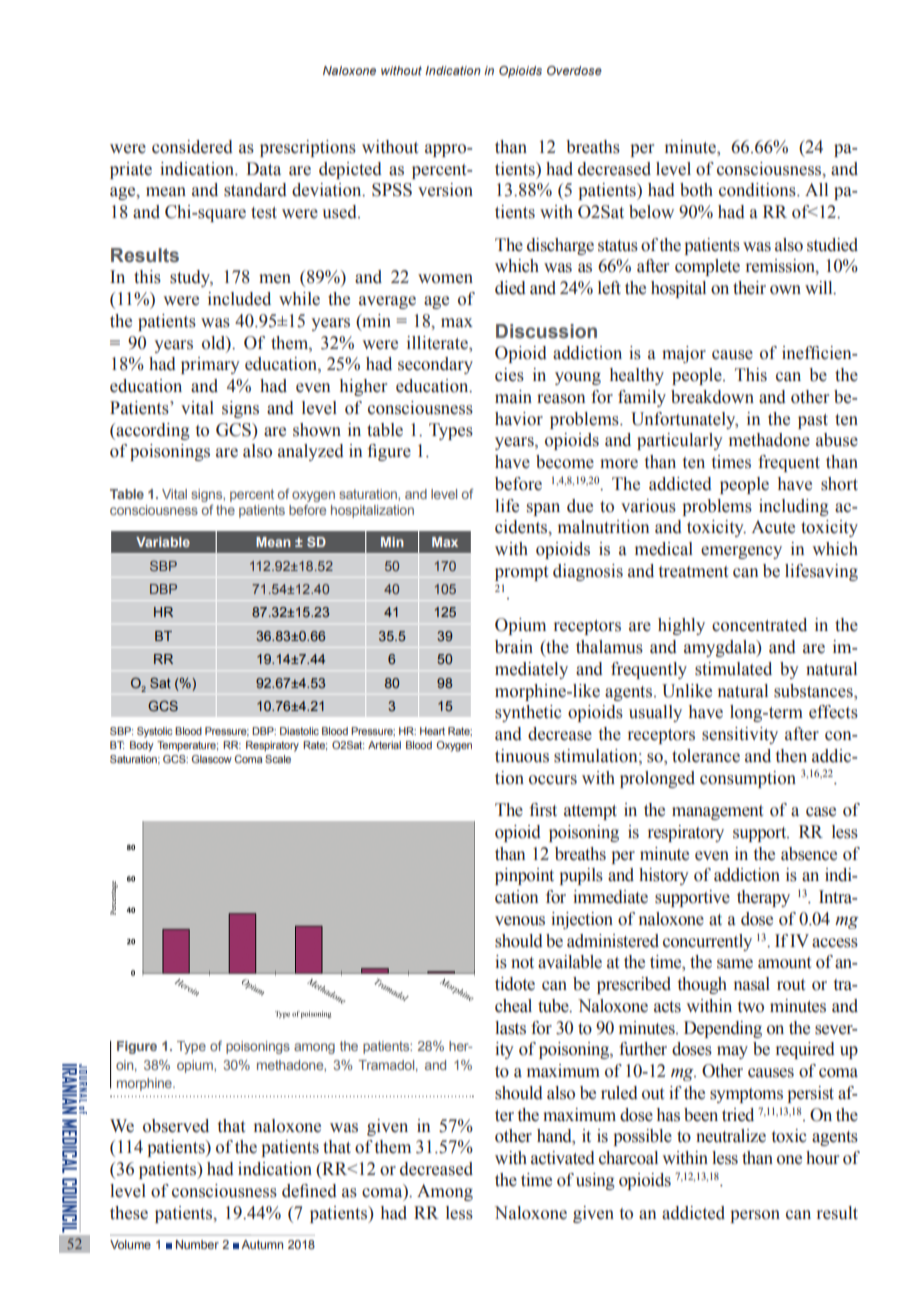  Describe the element at coordinates (524, 876) in the document. I see `pinpoint` at that location.
